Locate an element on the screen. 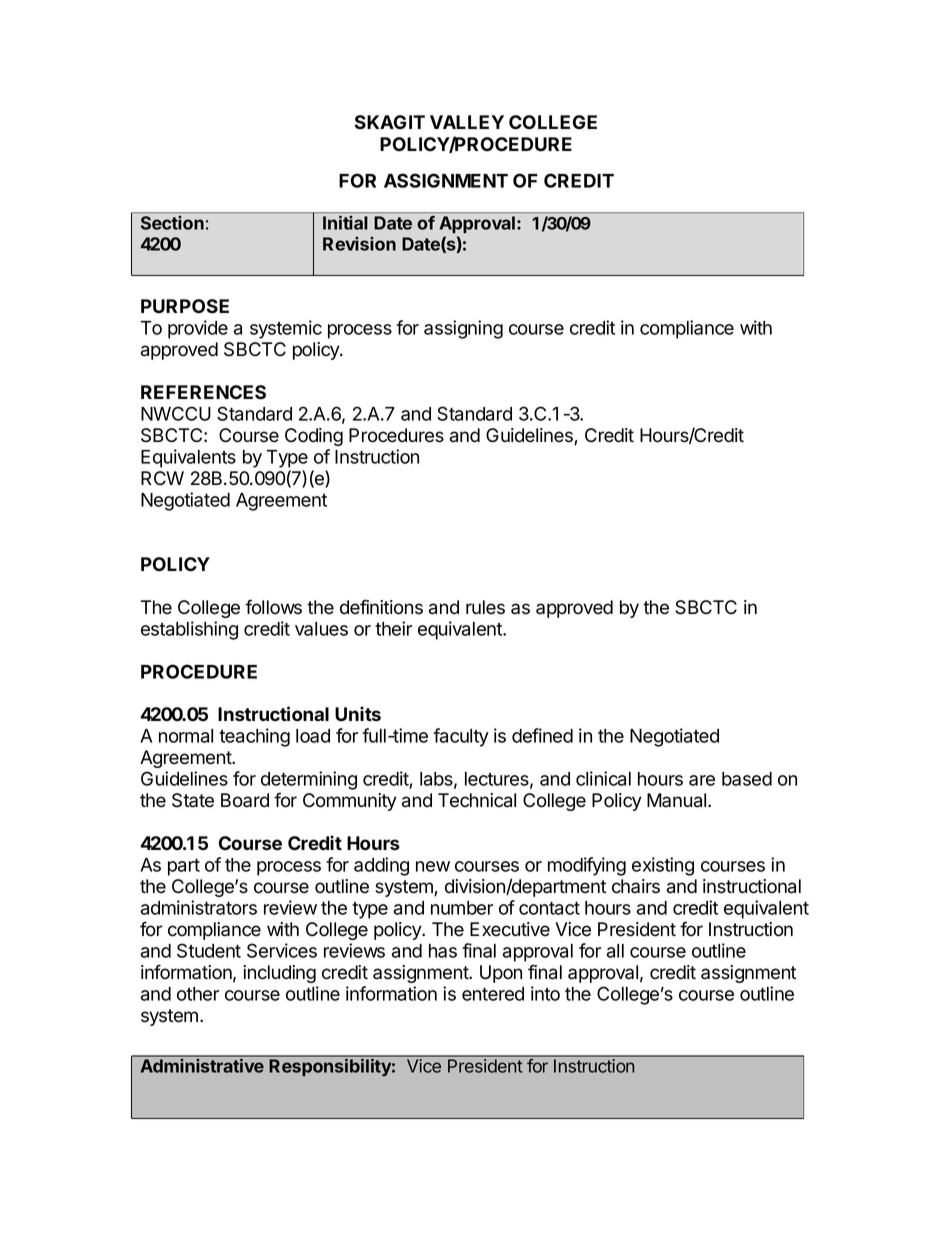 This screenshot has width=952, height=1233. teaching is located at coordinates (254, 737).
